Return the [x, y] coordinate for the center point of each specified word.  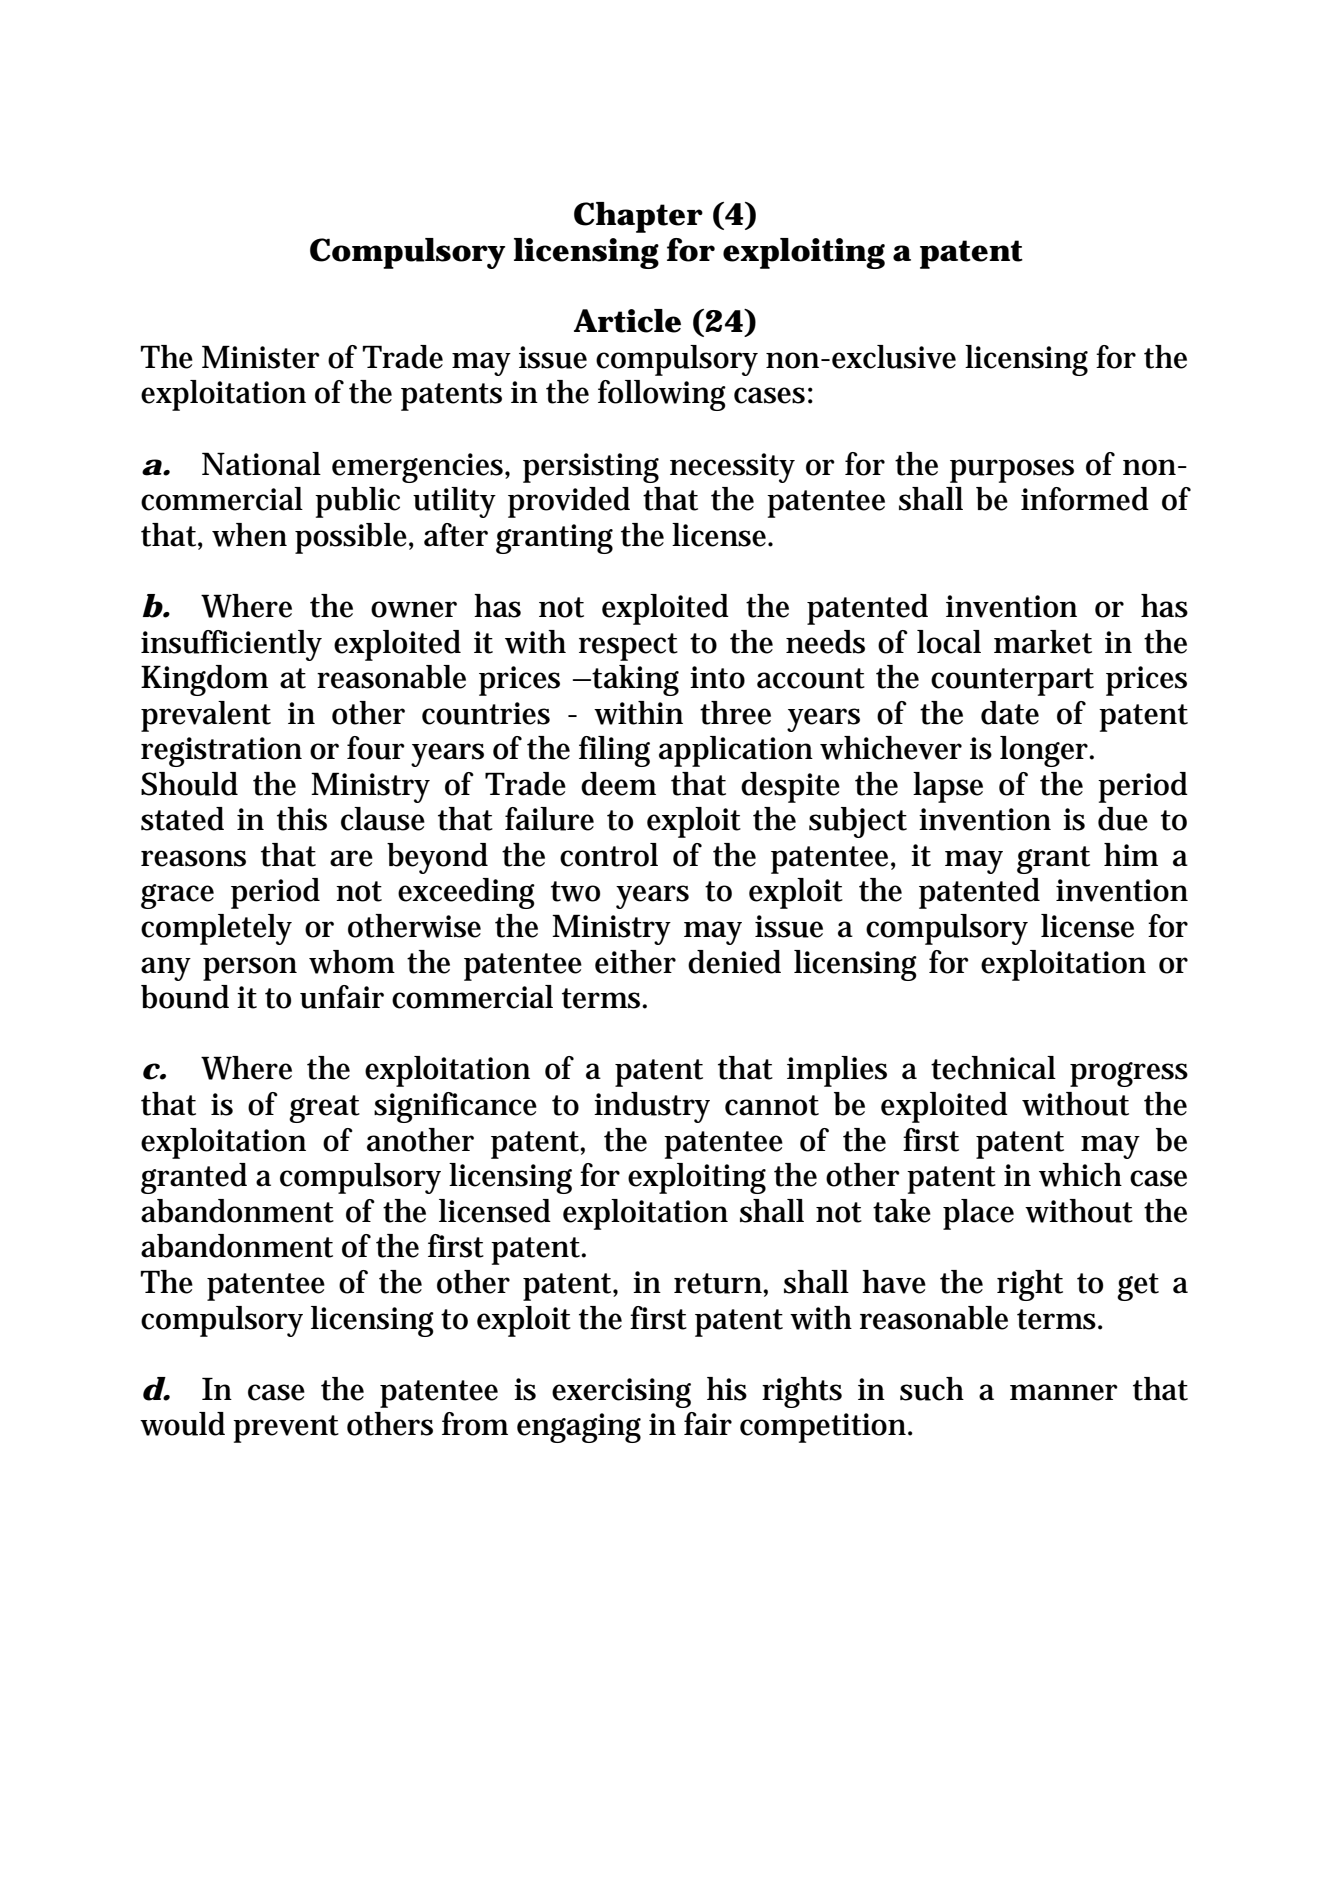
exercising [621, 1393]
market [1043, 642]
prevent [286, 1429]
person [250, 969]
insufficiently [231, 645]
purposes [1012, 471]
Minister [261, 357]
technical [993, 1068]
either [635, 962]
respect [628, 647]
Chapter [638, 217]
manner [1064, 1392]
